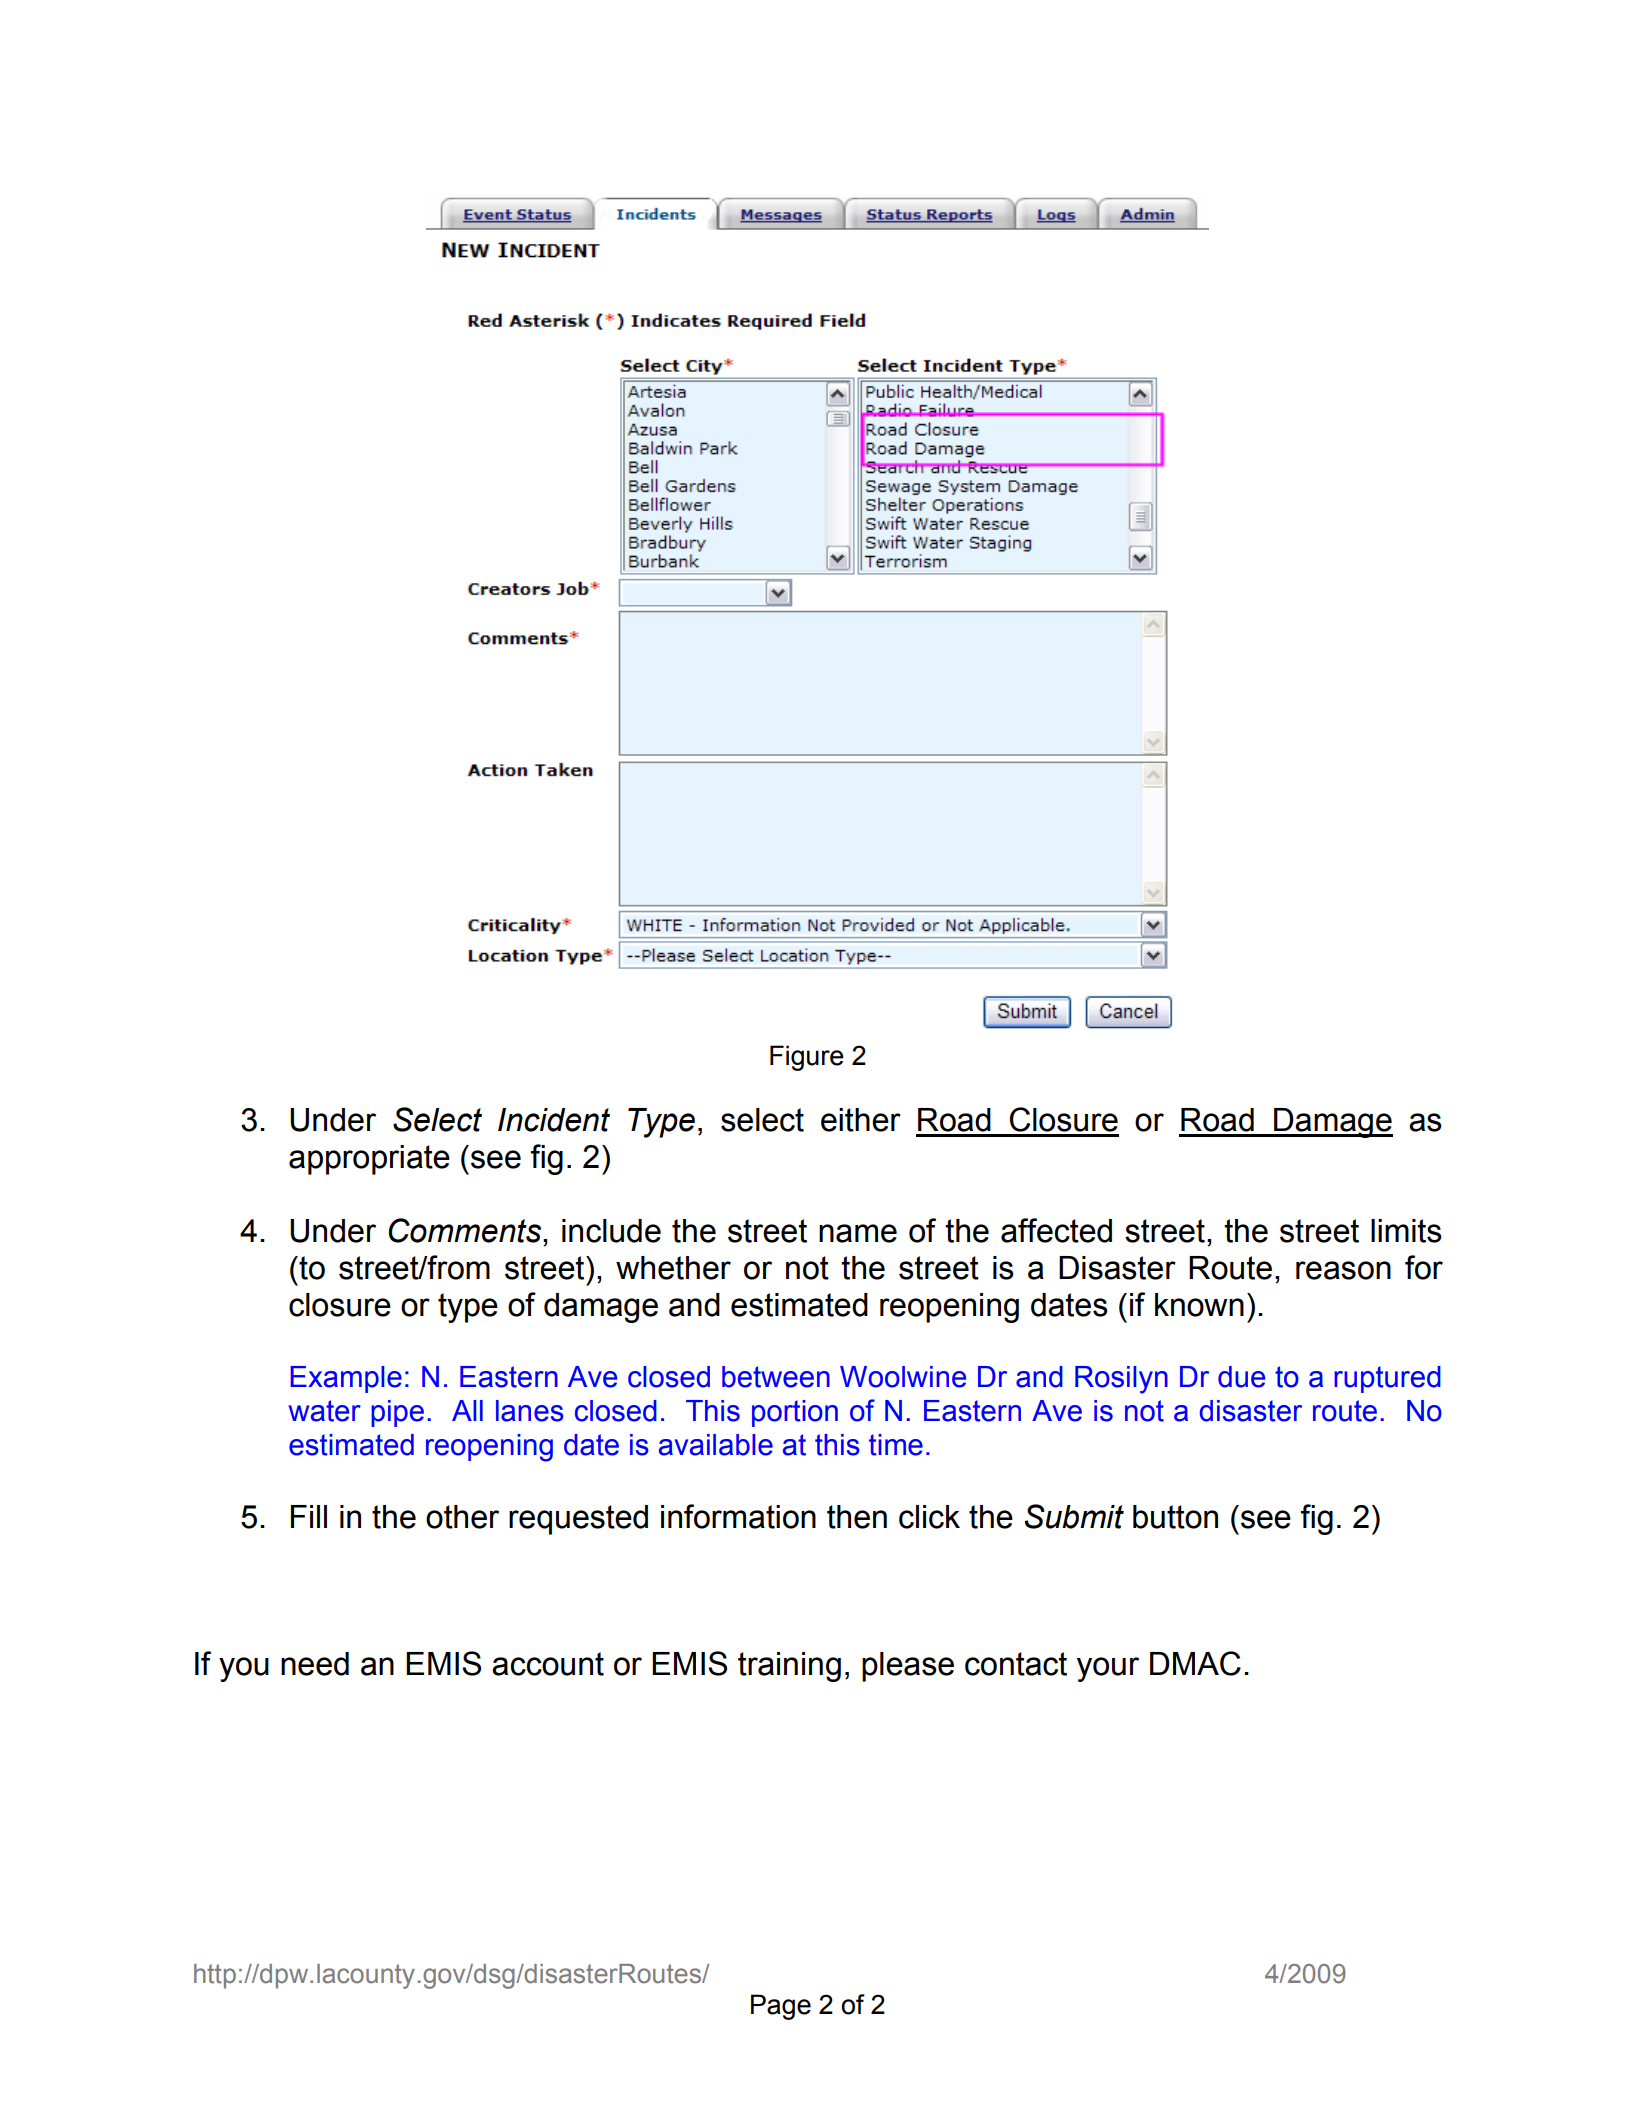 The image size is (1635, 2116). What do you see at coordinates (1241, 1377) in the page?
I see `due` at bounding box center [1241, 1377].
